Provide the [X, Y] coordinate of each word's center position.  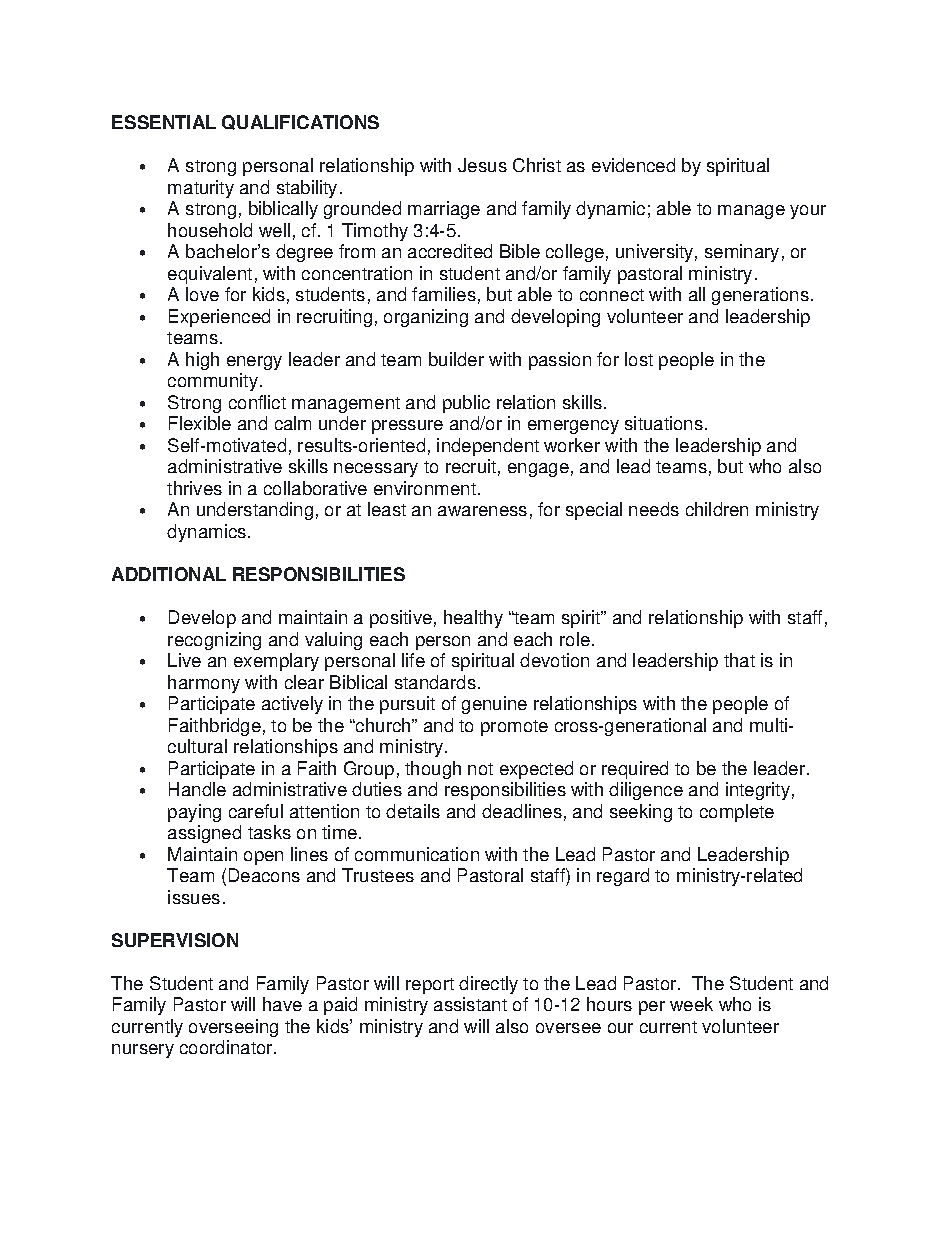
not [480, 769]
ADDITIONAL [169, 574]
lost [639, 359]
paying [194, 813]
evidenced [633, 165]
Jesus [482, 165]
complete [737, 813]
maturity [201, 189]
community [213, 382]
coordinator [227, 1047]
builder [456, 359]
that [739, 660]
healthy [473, 619]
